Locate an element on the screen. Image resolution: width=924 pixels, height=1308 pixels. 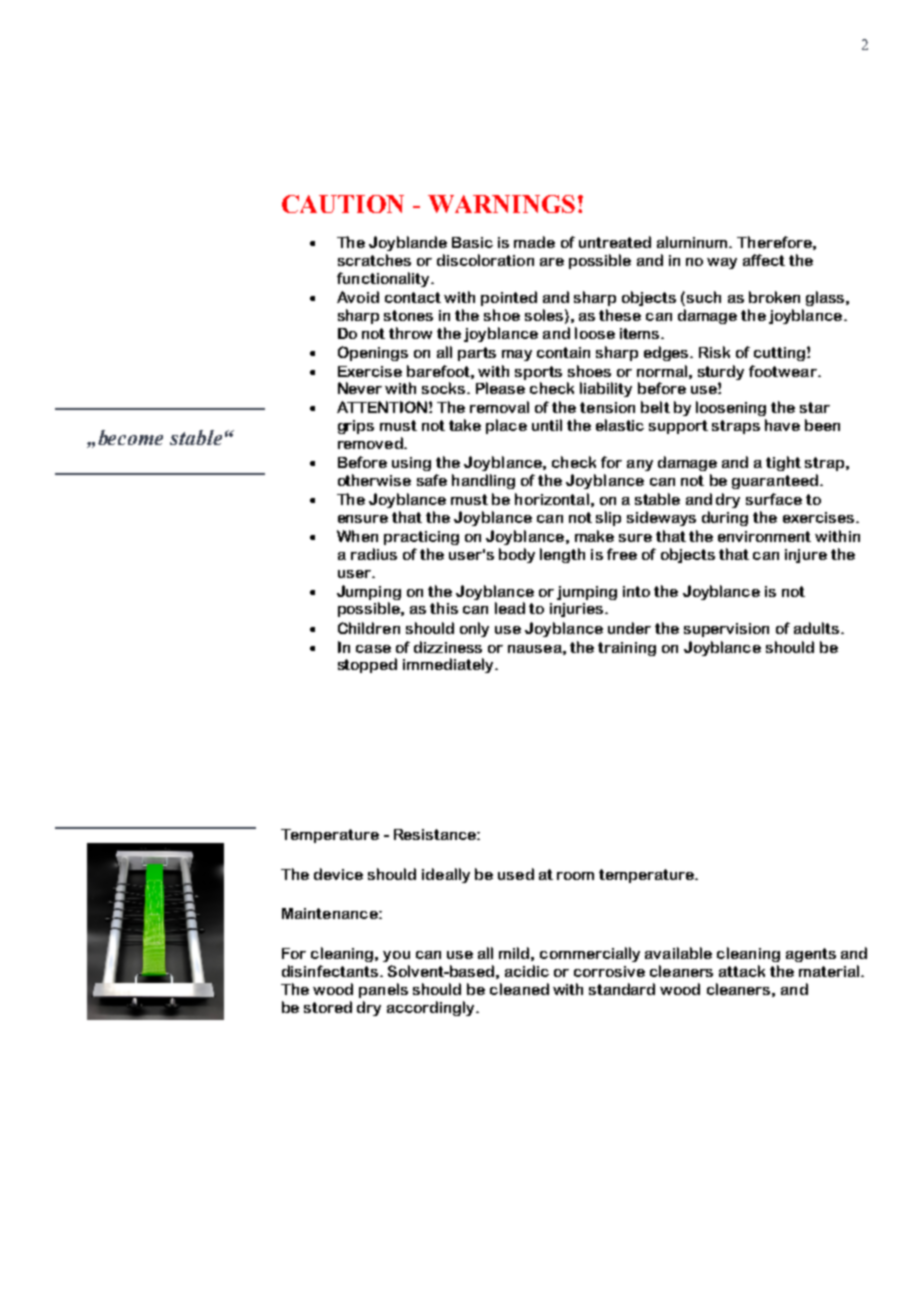
affect is located at coordinates (764, 260).
